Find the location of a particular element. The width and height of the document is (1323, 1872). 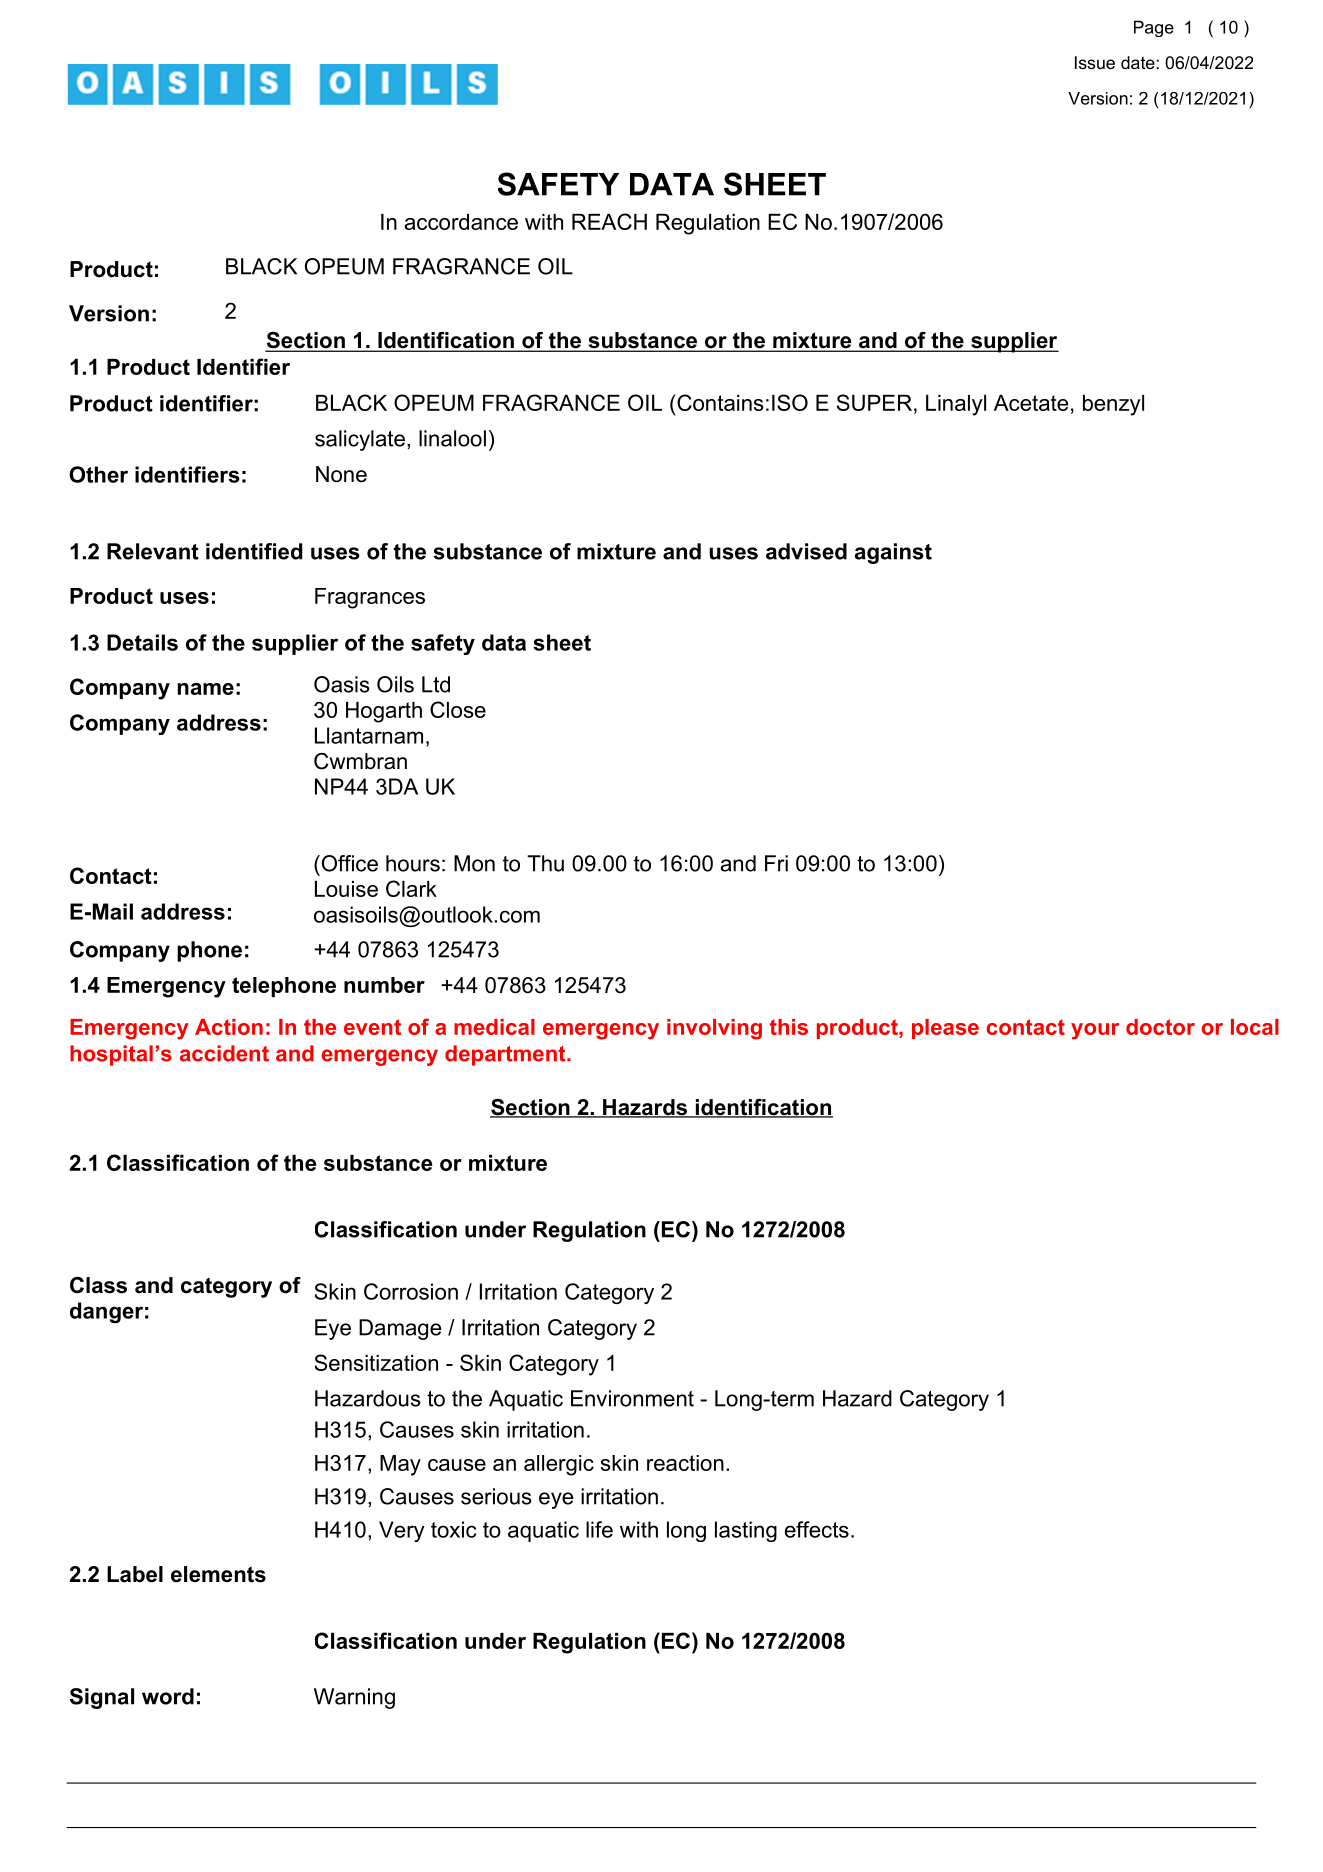

salicylate is located at coordinates (360, 440).
